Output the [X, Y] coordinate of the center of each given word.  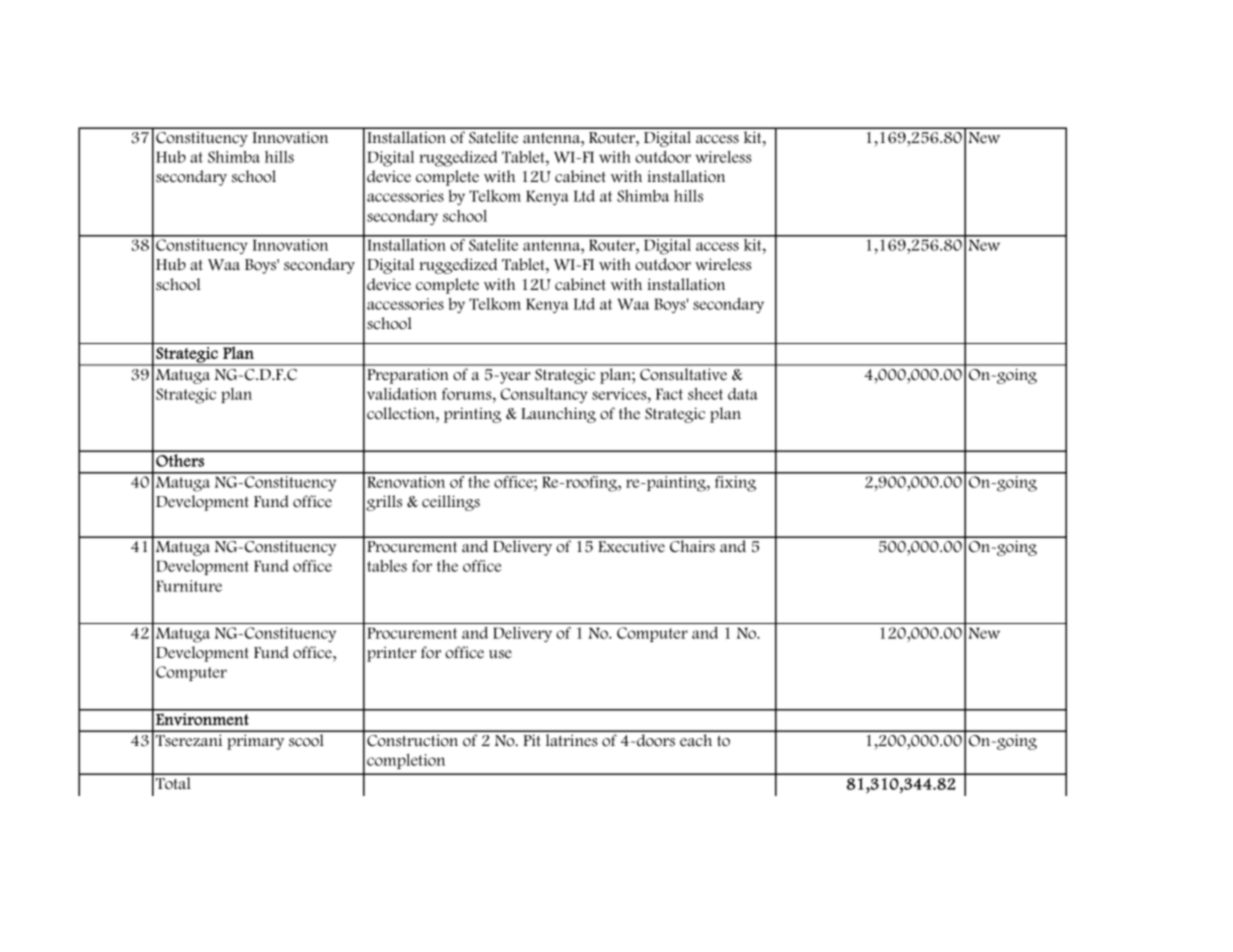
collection [402, 413]
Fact [669, 394]
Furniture [189, 586]
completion [406, 761]
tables [387, 566]
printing [472, 415]
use [500, 654]
